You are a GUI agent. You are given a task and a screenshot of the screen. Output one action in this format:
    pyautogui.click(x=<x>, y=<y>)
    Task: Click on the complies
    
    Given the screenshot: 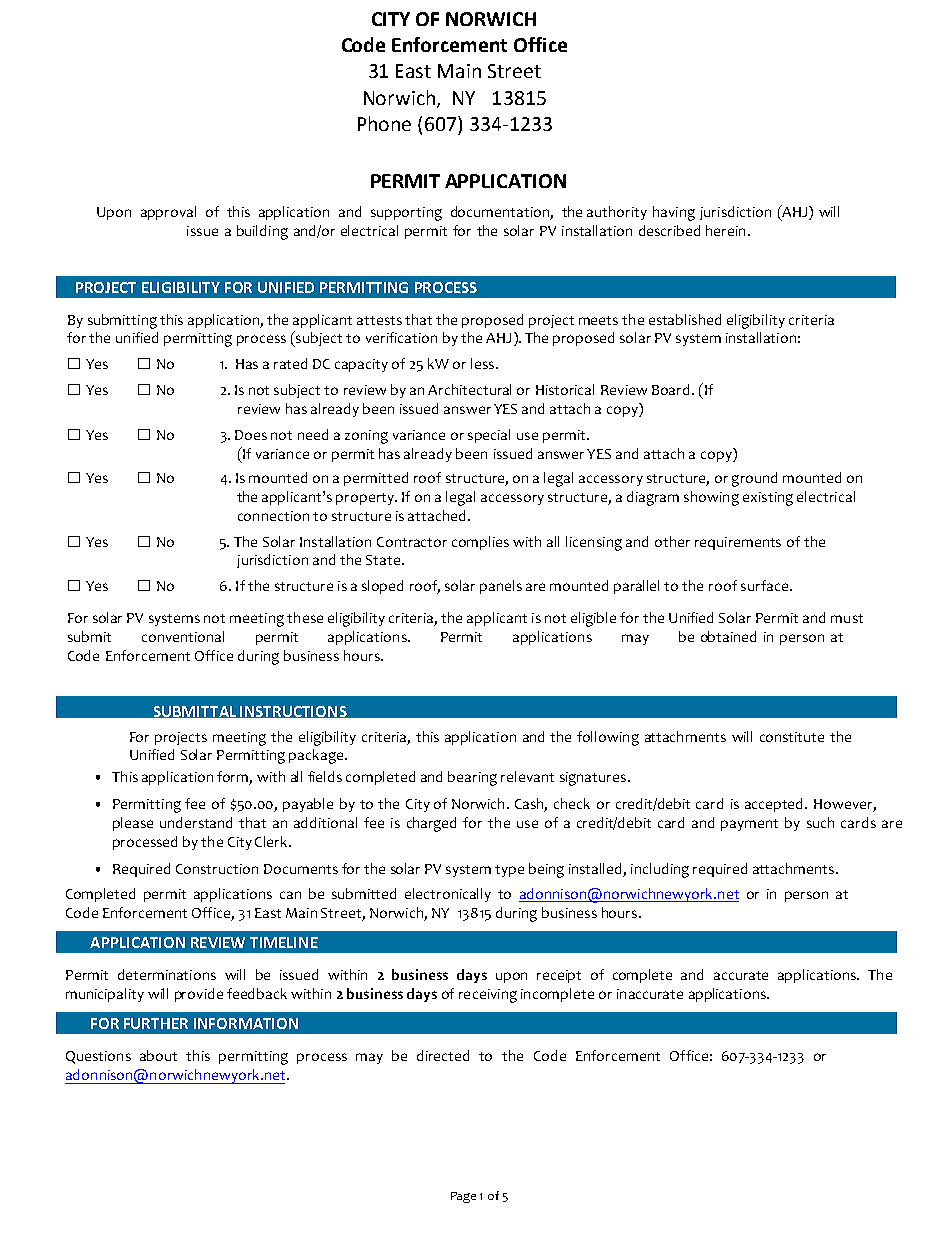 What is the action you would take?
    pyautogui.click(x=480, y=543)
